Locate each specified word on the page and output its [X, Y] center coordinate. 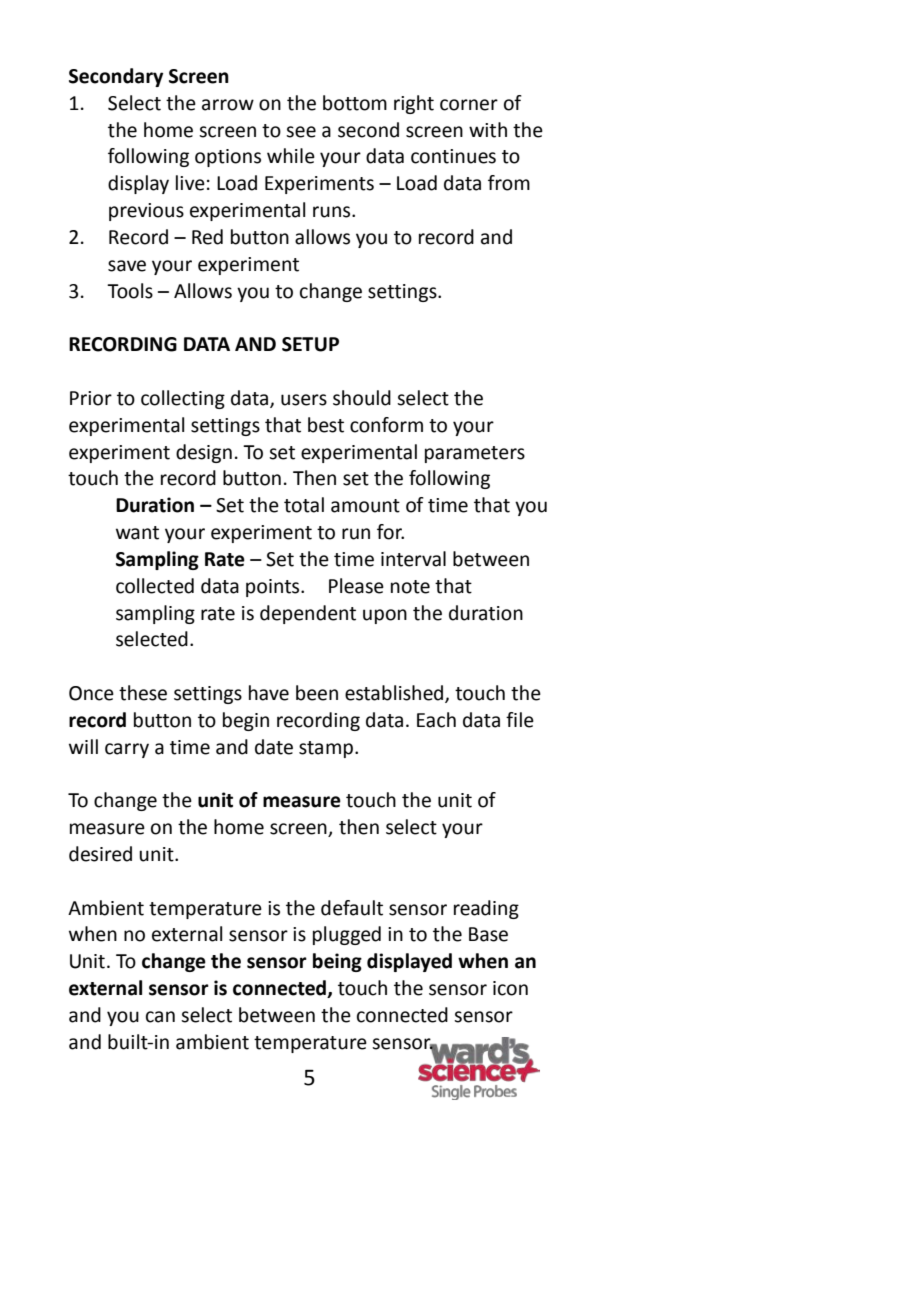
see [301, 132]
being [337, 962]
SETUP [310, 344]
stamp [326, 749]
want [137, 533]
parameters [475, 454]
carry [127, 750]
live [190, 183]
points [274, 588]
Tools [130, 291]
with [488, 130]
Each [436, 720]
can [160, 1017]
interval [413, 559]
